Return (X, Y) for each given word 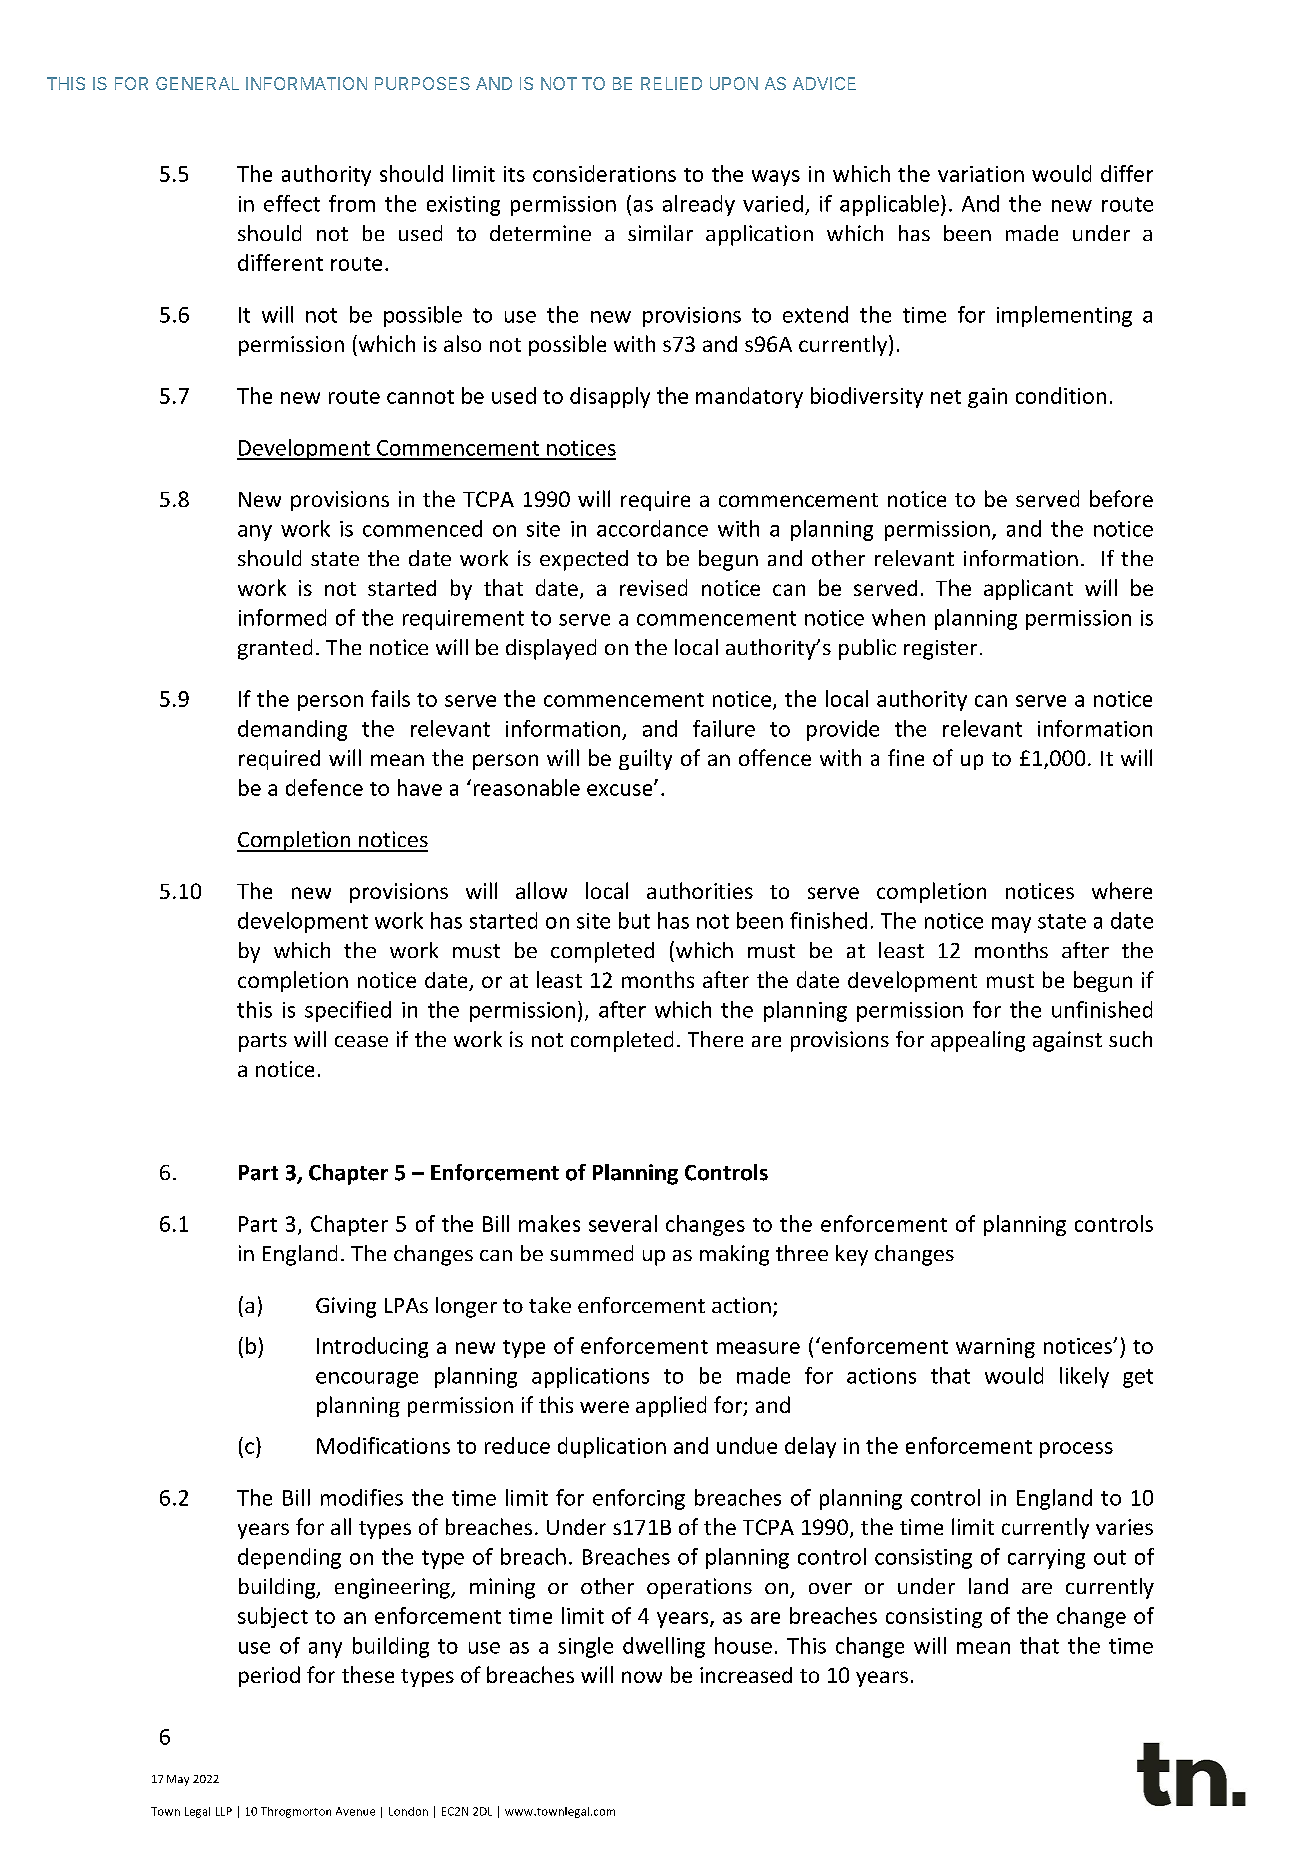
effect (292, 203)
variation (981, 174)
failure (724, 728)
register (940, 650)
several (623, 1223)
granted (275, 649)
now (642, 1677)
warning (995, 1348)
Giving (346, 1307)
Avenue (355, 1811)
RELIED (671, 83)
